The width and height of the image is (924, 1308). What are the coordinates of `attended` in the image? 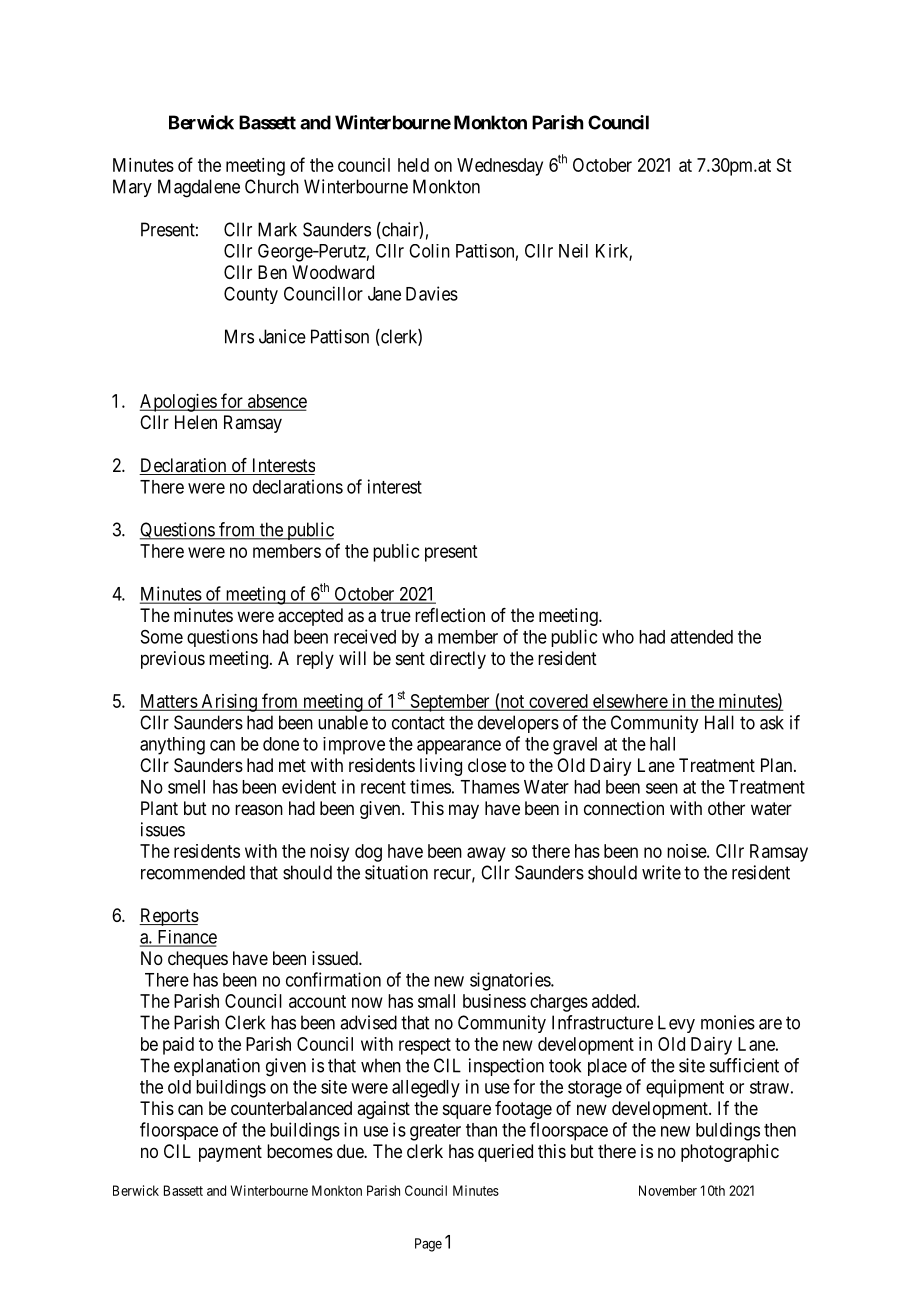 It's located at (701, 637).
